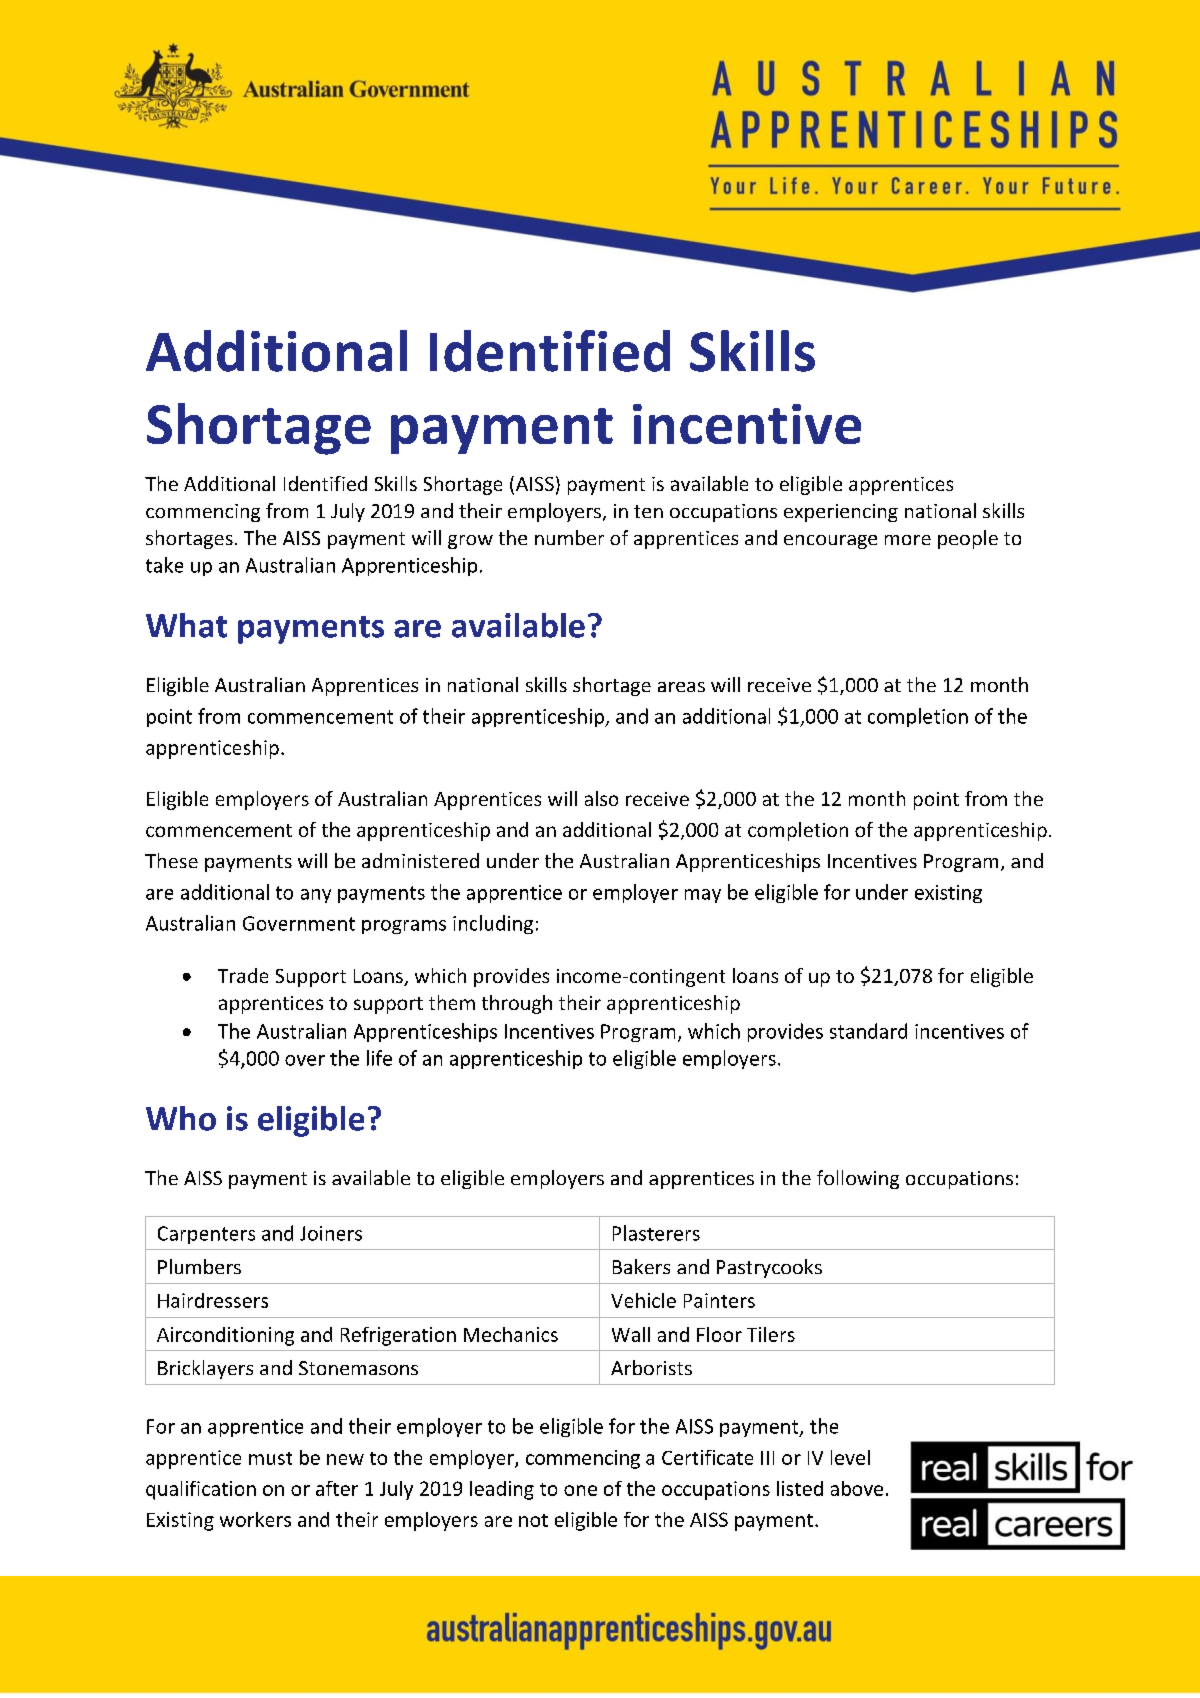 This screenshot has height=1698, width=1200. Describe the element at coordinates (868, 1031) in the screenshot. I see `standard` at that location.
